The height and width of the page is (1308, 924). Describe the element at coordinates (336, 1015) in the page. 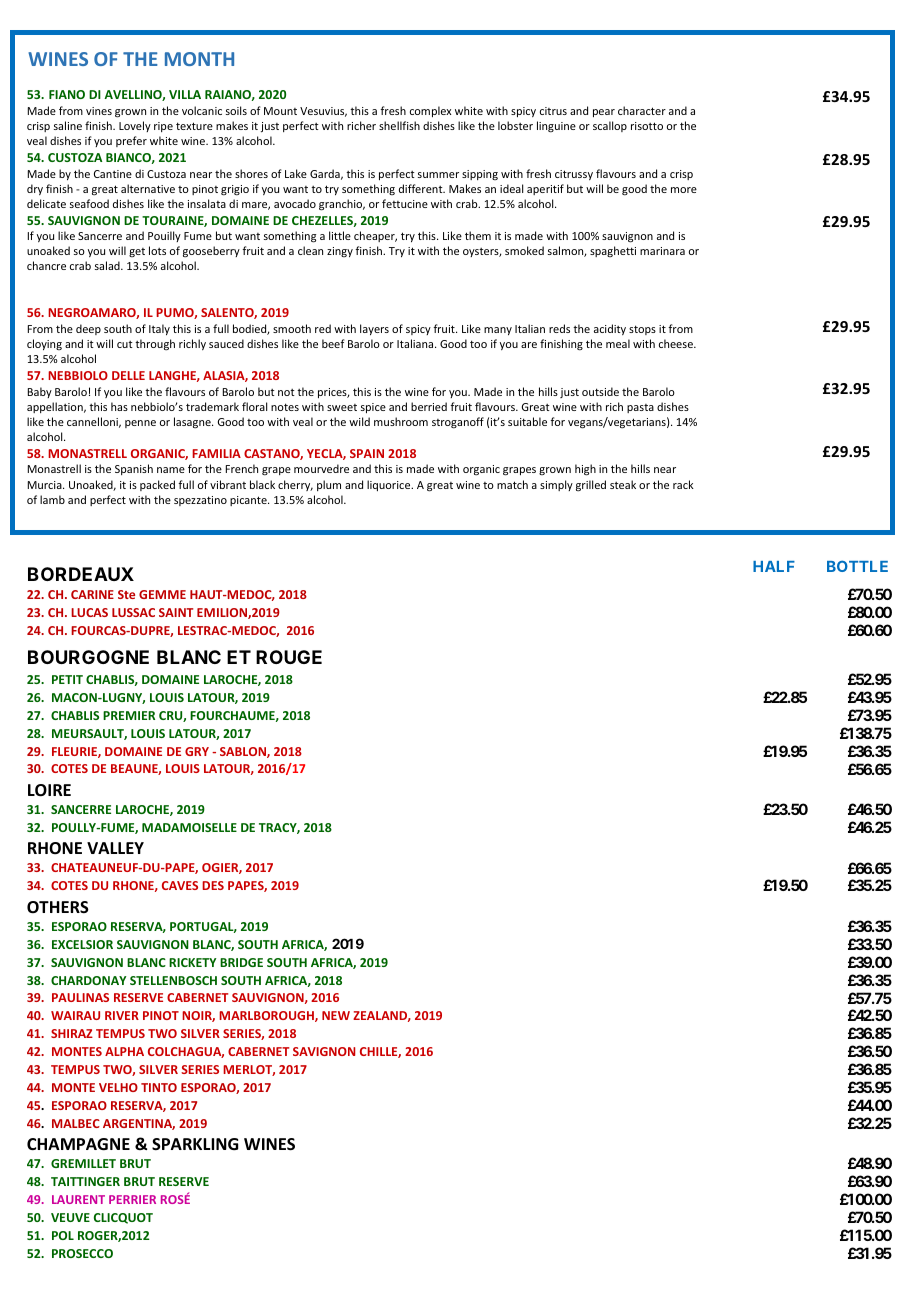

I see `NEW` at that location.
